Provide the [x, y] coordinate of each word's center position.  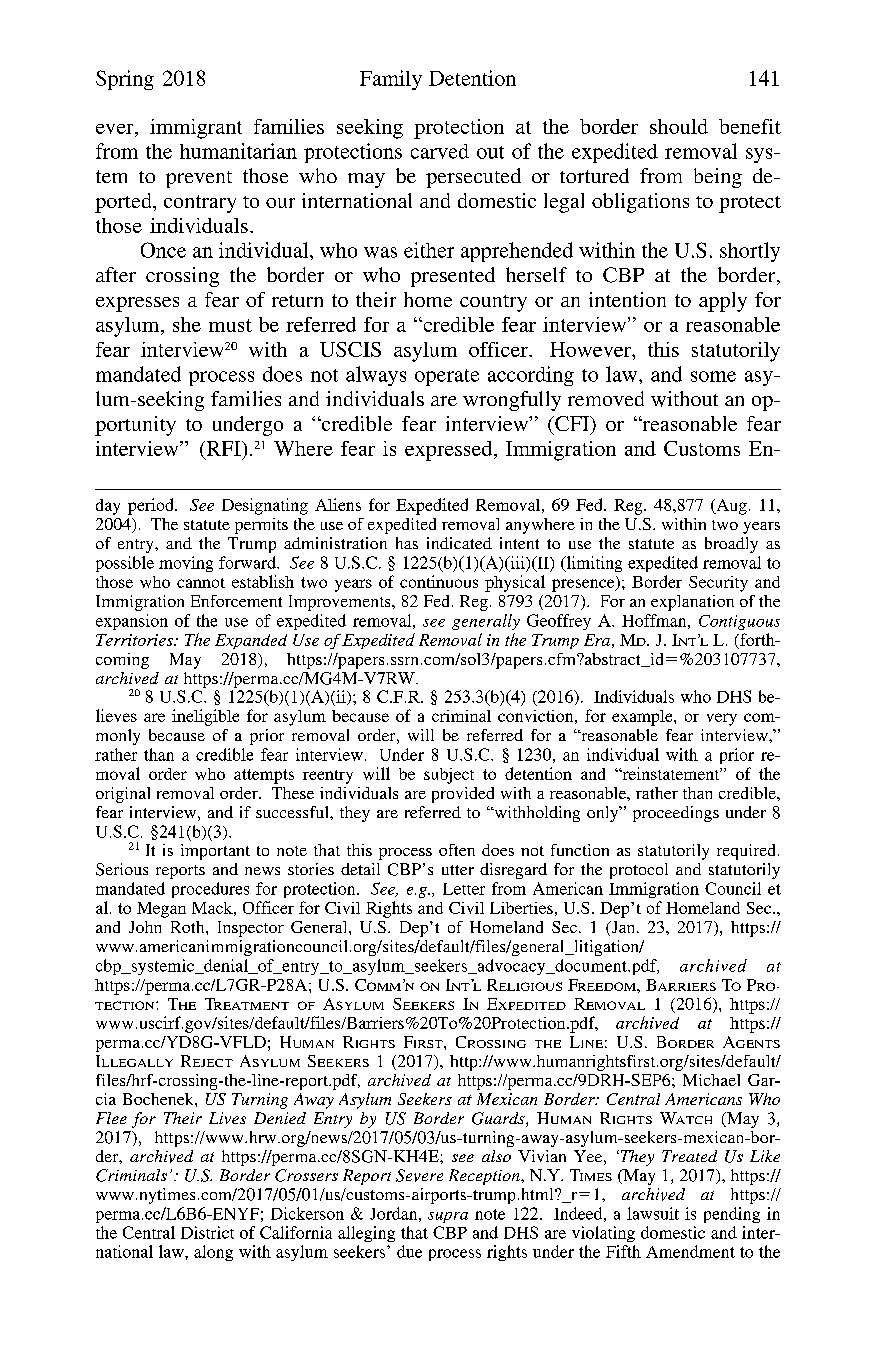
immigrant [196, 129]
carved [440, 151]
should [679, 126]
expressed [450, 451]
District [207, 1232]
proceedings [676, 814]
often [457, 850]
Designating [265, 506]
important [215, 852]
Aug [730, 507]
